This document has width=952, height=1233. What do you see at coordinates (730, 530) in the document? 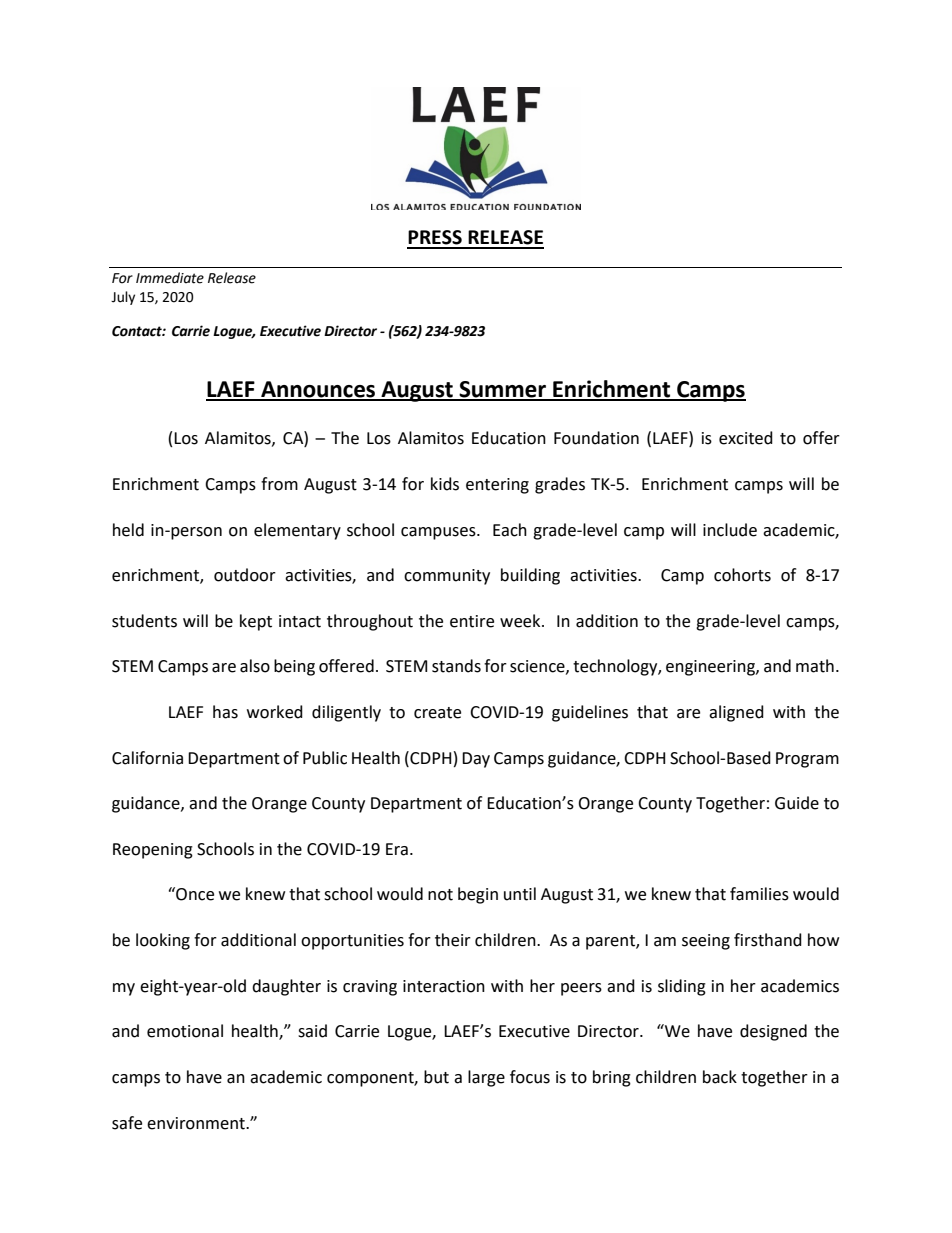
I see `include` at bounding box center [730, 530].
